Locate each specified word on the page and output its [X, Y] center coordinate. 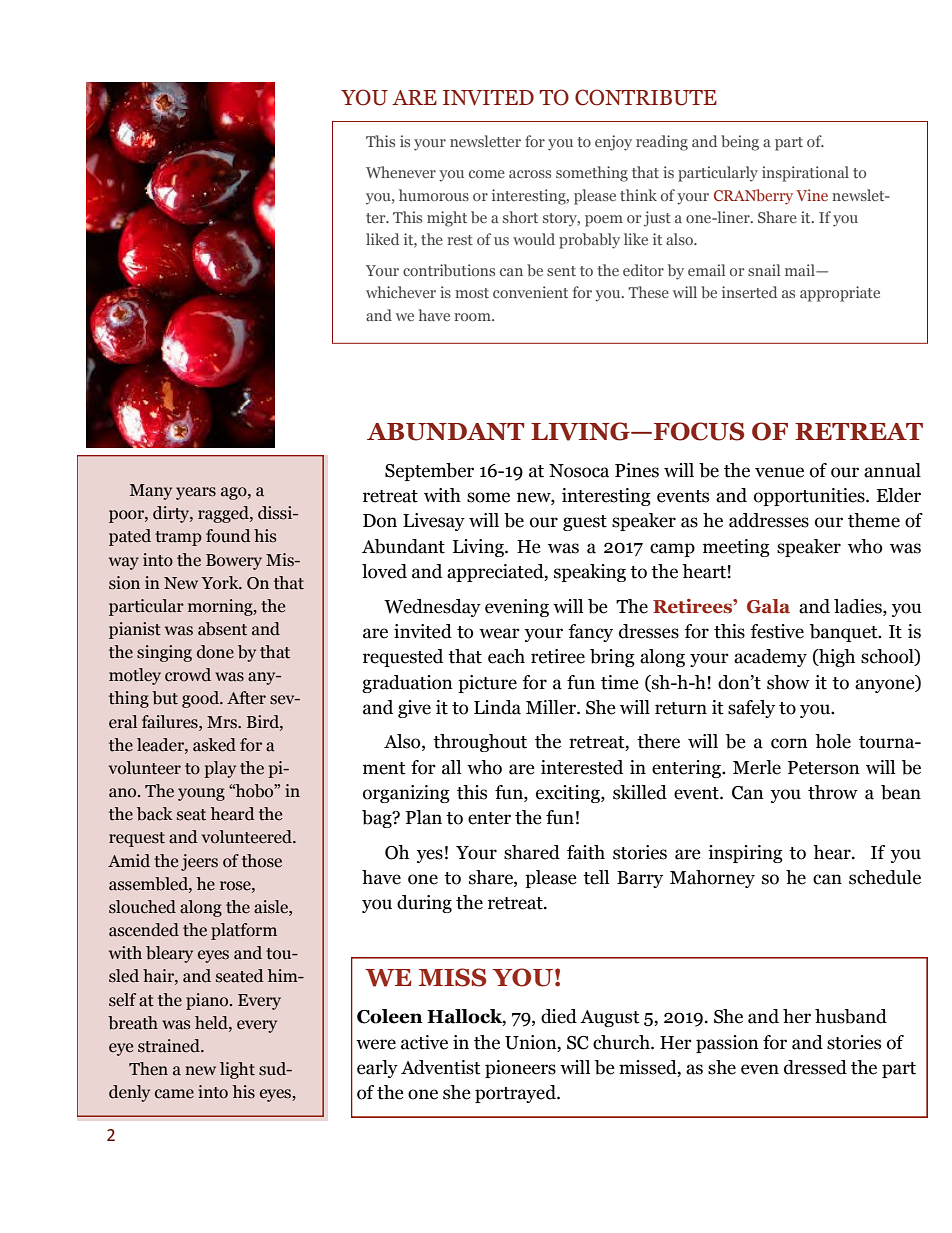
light [237, 1070]
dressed [815, 1067]
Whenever [401, 172]
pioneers [520, 1069]
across [530, 174]
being [740, 143]
